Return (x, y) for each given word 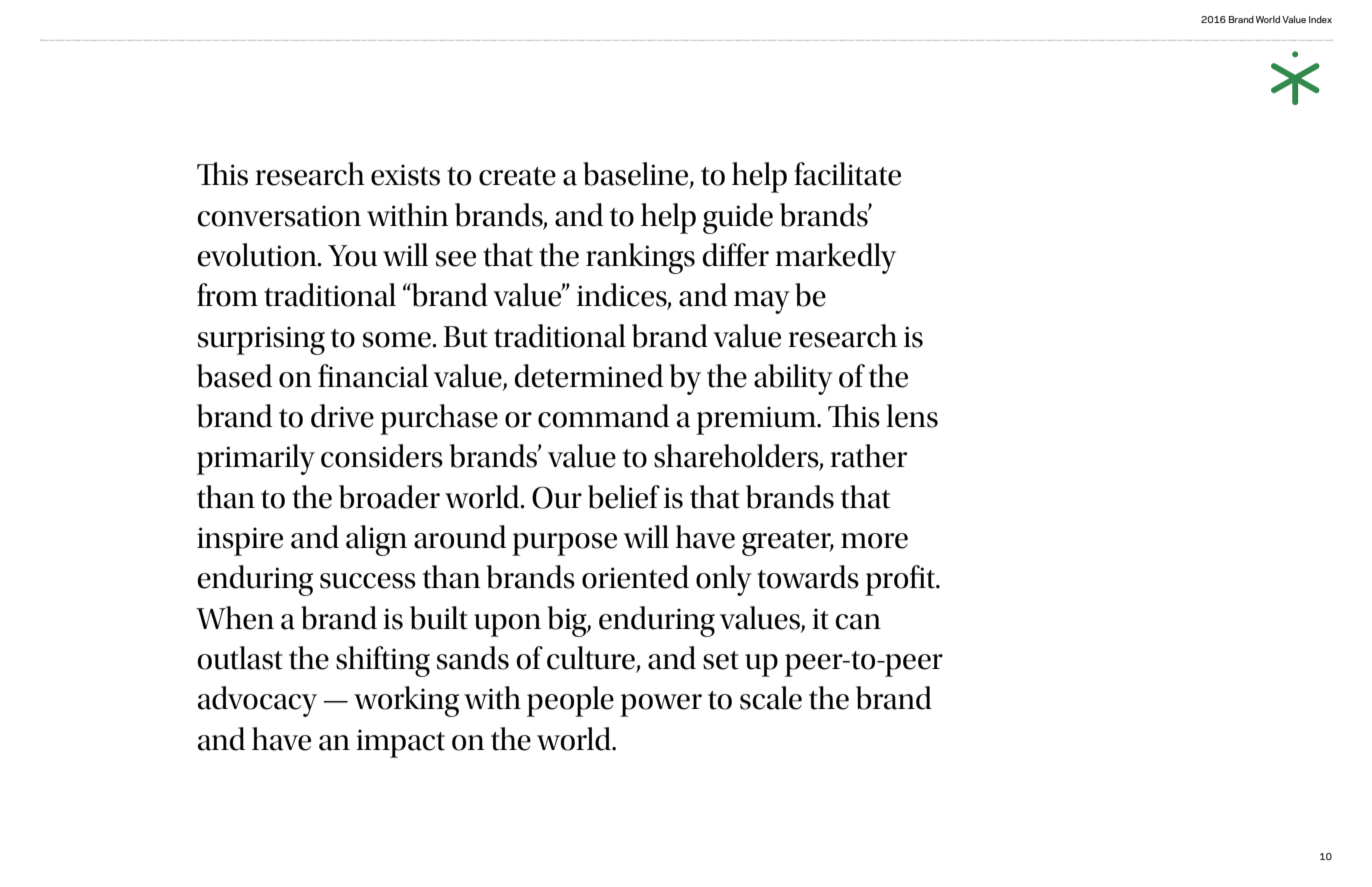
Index (1320, 19)
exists (405, 175)
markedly (835, 258)
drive (342, 416)
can (858, 622)
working (406, 701)
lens (912, 416)
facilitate (847, 174)
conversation (279, 216)
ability (793, 379)
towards (808, 577)
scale (771, 698)
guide (738, 218)
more (874, 541)
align (376, 540)
